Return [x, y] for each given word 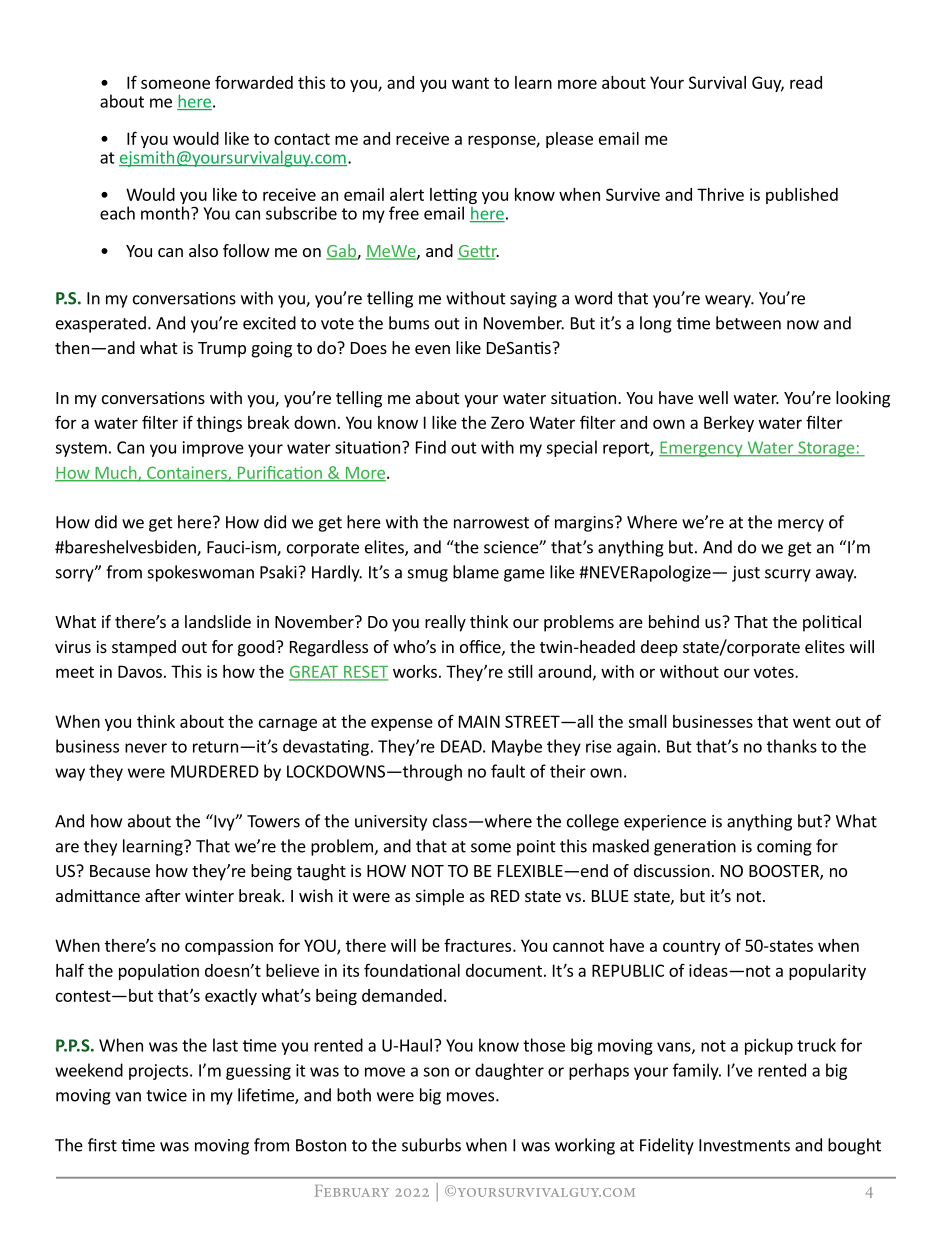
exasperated [101, 324]
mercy [801, 525]
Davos [140, 671]
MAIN [479, 721]
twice [166, 1095]
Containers [187, 473]
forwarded [254, 82]
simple [440, 897]
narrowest [491, 523]
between [748, 323]
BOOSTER [785, 872]
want [470, 83]
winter [209, 895]
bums [409, 323]
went [812, 722]
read [806, 82]
